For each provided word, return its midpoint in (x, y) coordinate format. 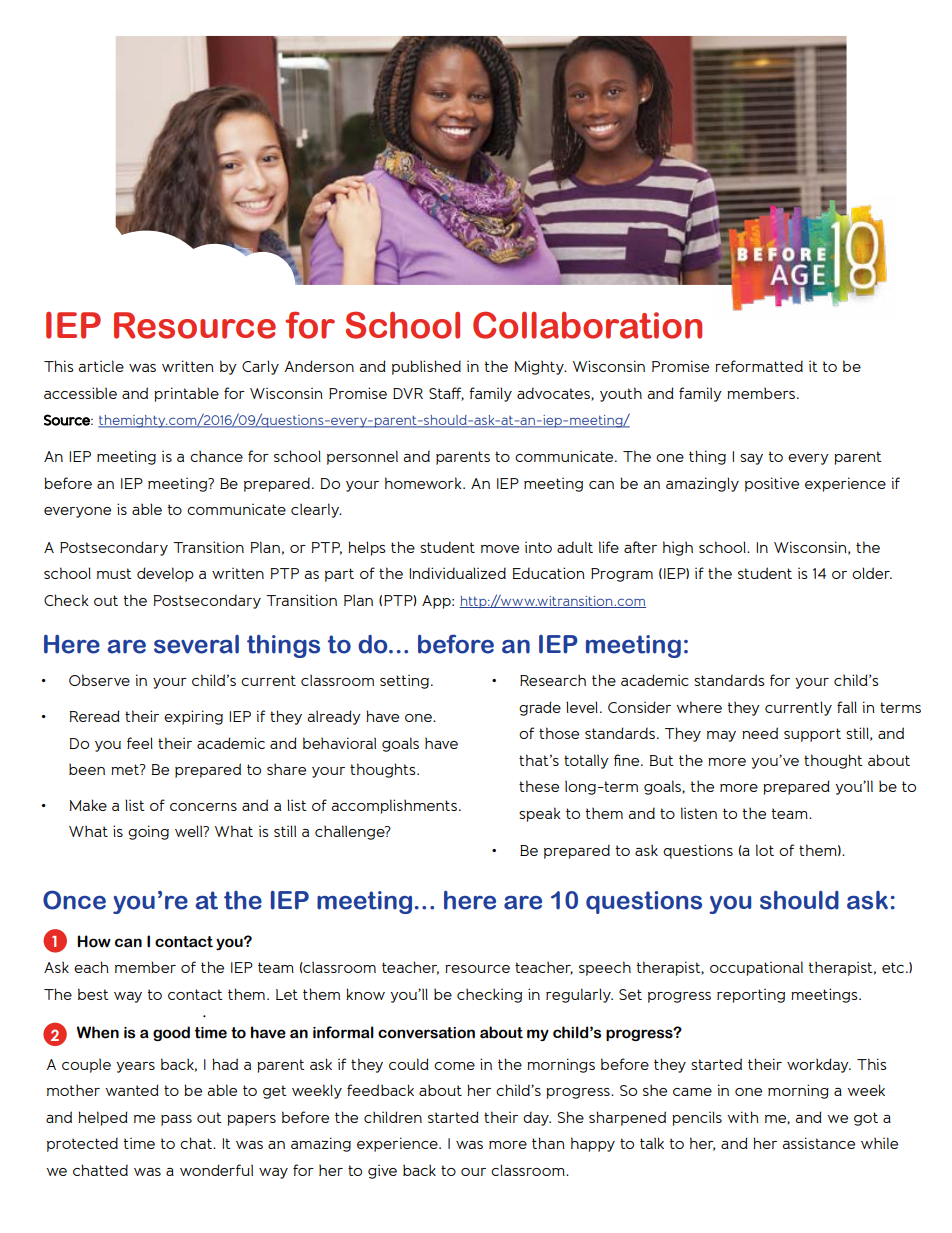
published (426, 367)
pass (176, 1120)
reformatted (759, 366)
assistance (818, 1143)
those (559, 733)
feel (140, 743)
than (548, 1143)
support (812, 735)
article (101, 366)
